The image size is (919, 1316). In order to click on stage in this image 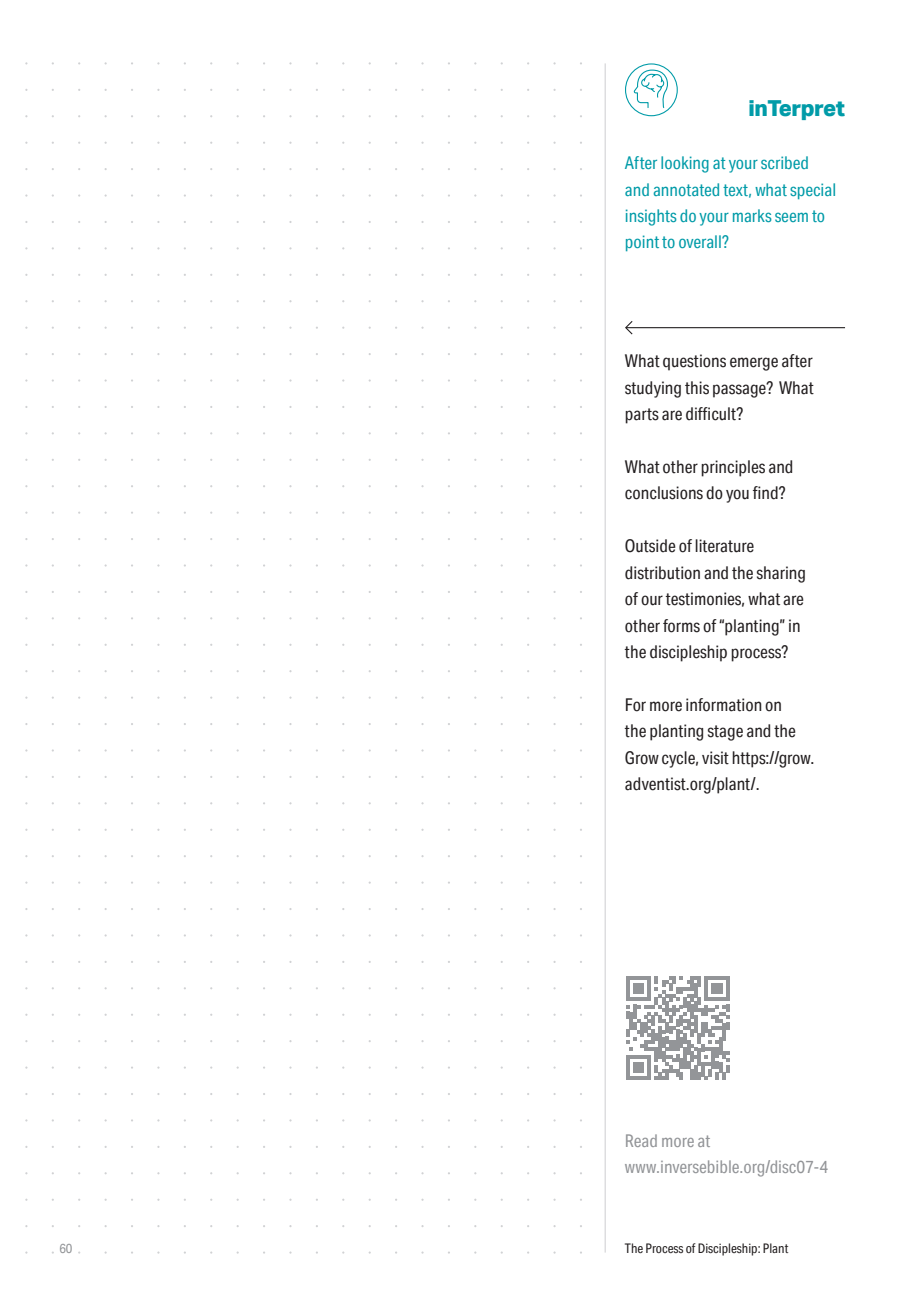, I will do `click(725, 733)`.
